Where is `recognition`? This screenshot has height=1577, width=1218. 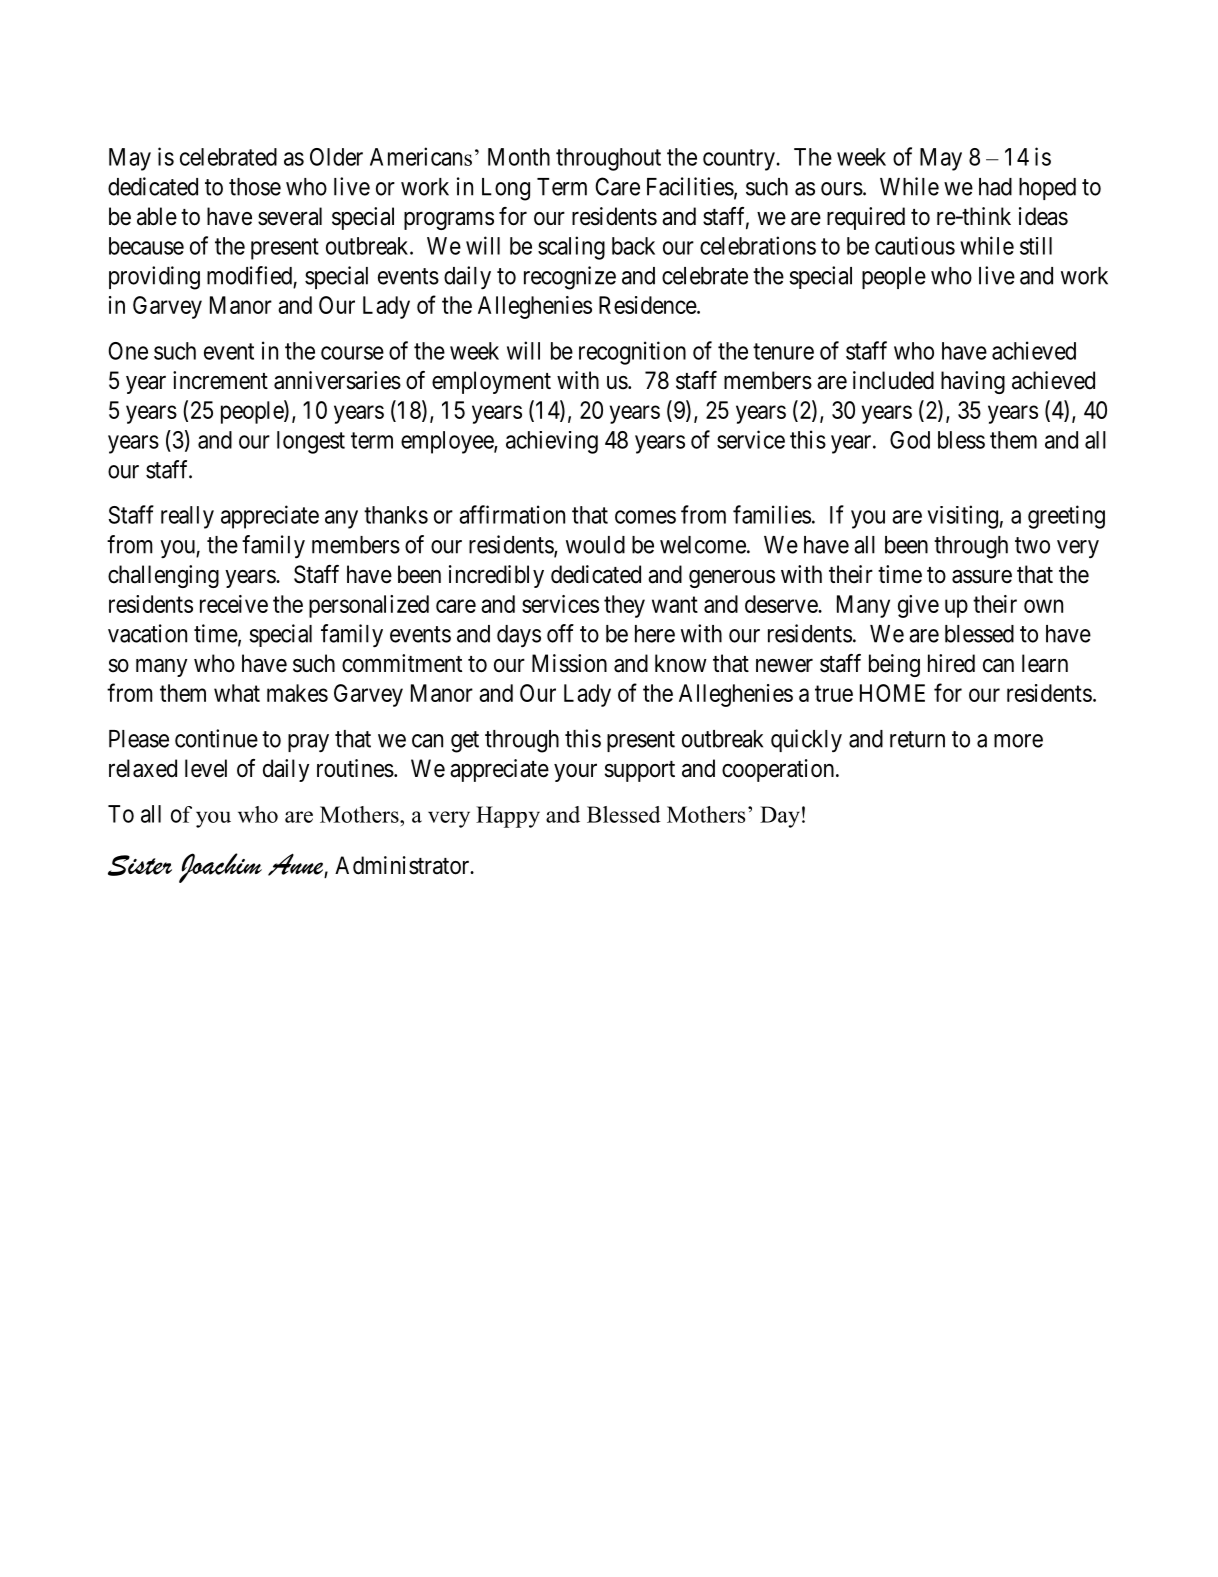
recognition is located at coordinates (632, 353).
